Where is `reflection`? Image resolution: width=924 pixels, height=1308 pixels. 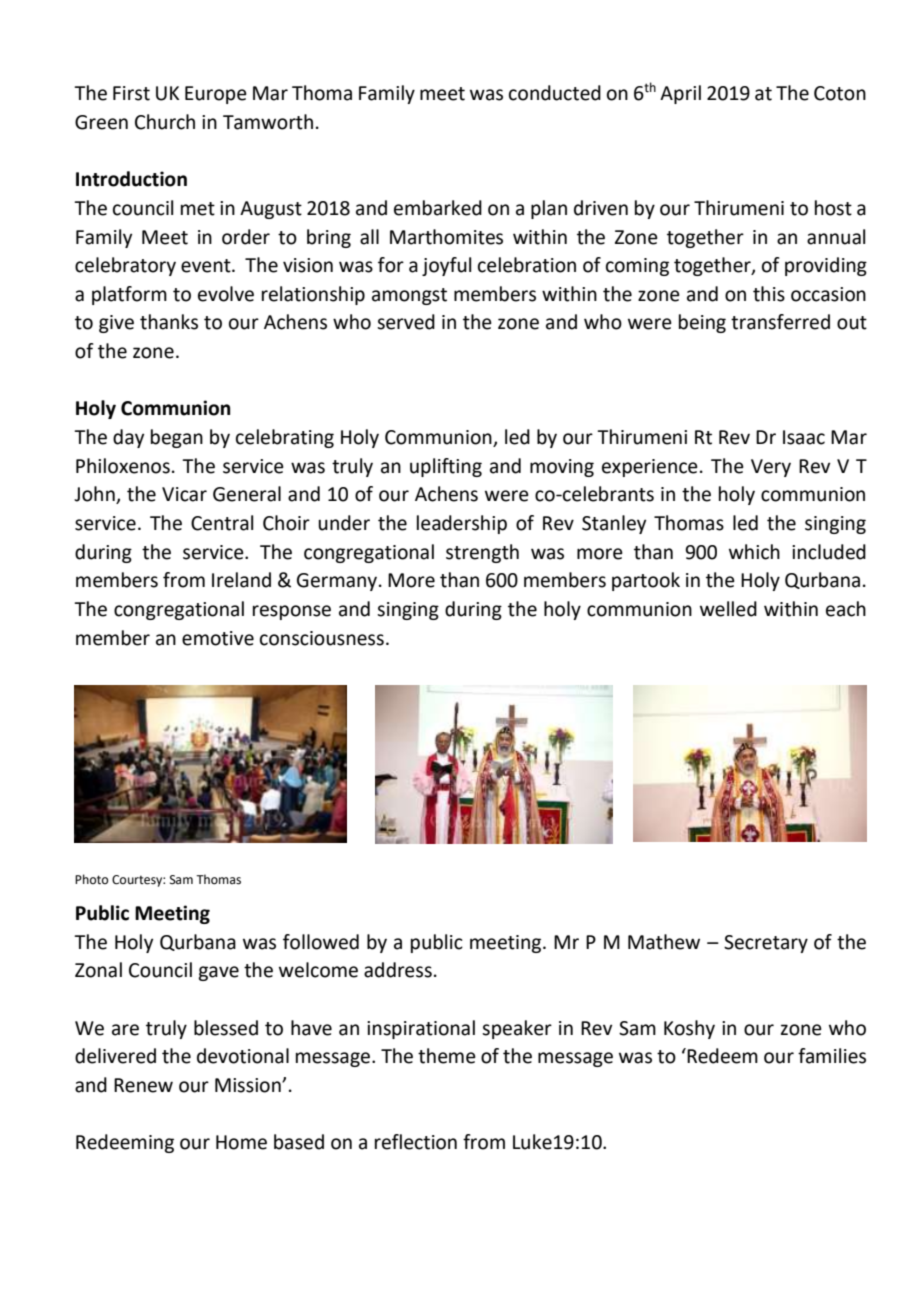 reflection is located at coordinates (416, 1142).
